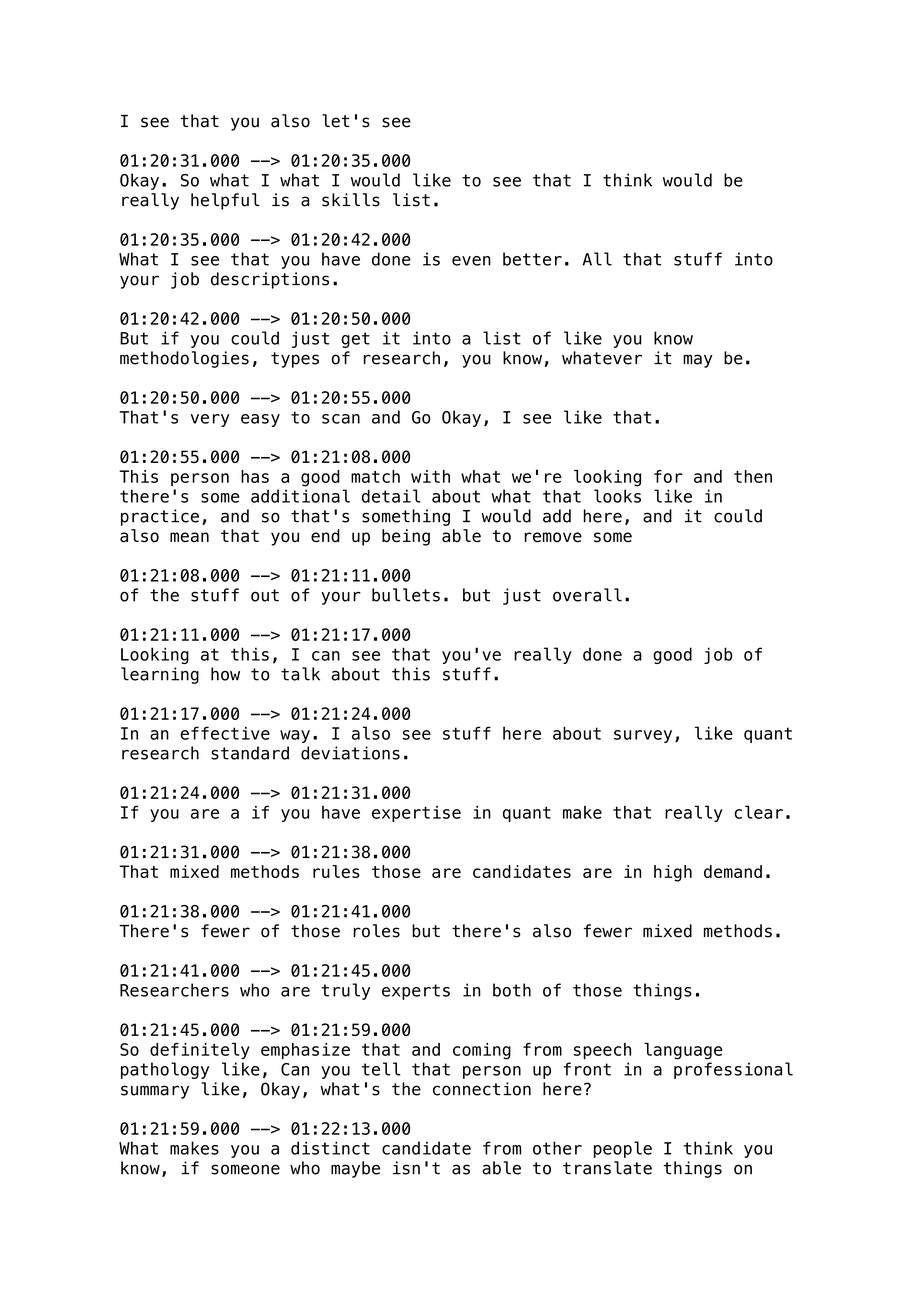  Describe the element at coordinates (482, 1089) in the screenshot. I see `connection` at that location.
